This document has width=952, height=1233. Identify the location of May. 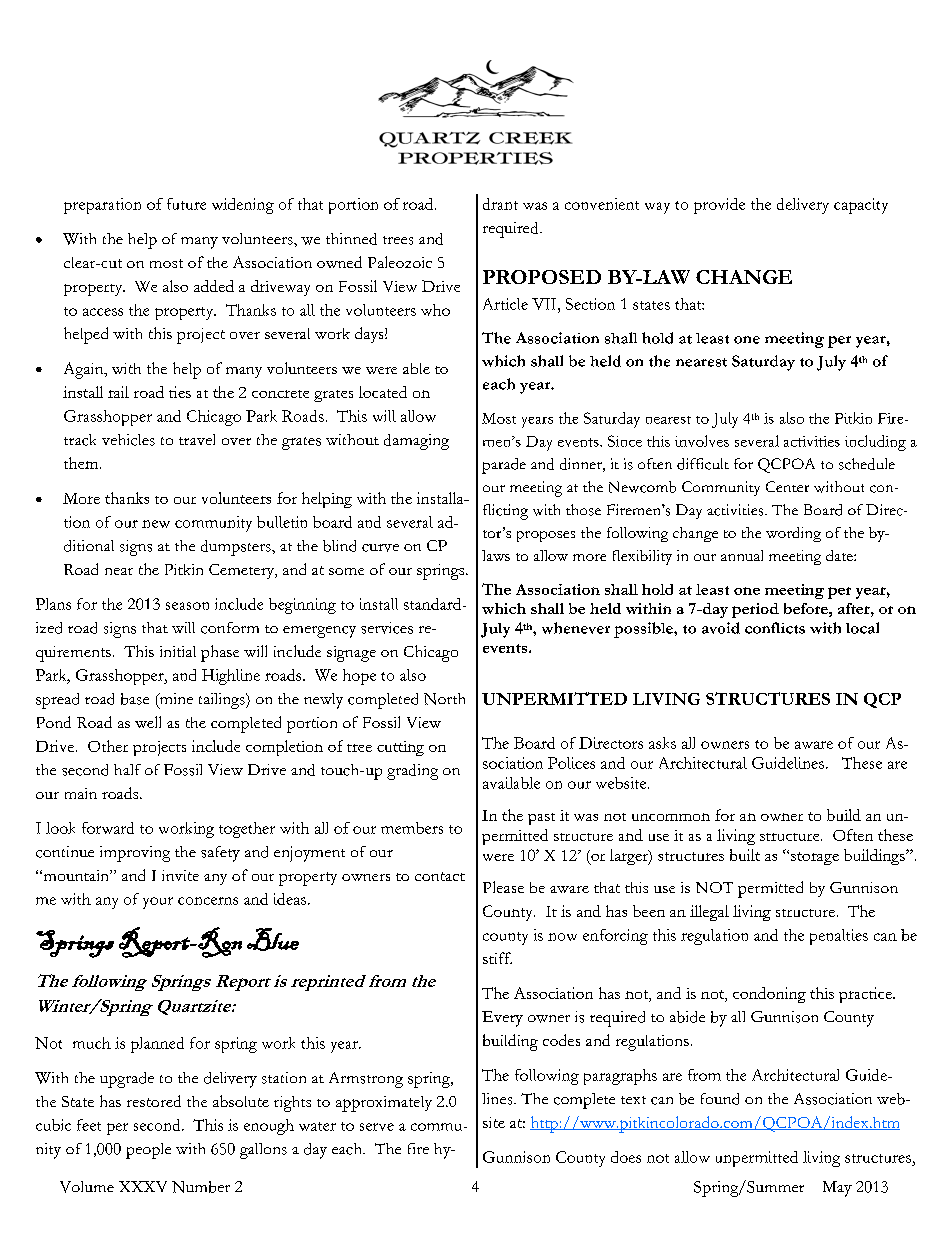
(837, 1189).
